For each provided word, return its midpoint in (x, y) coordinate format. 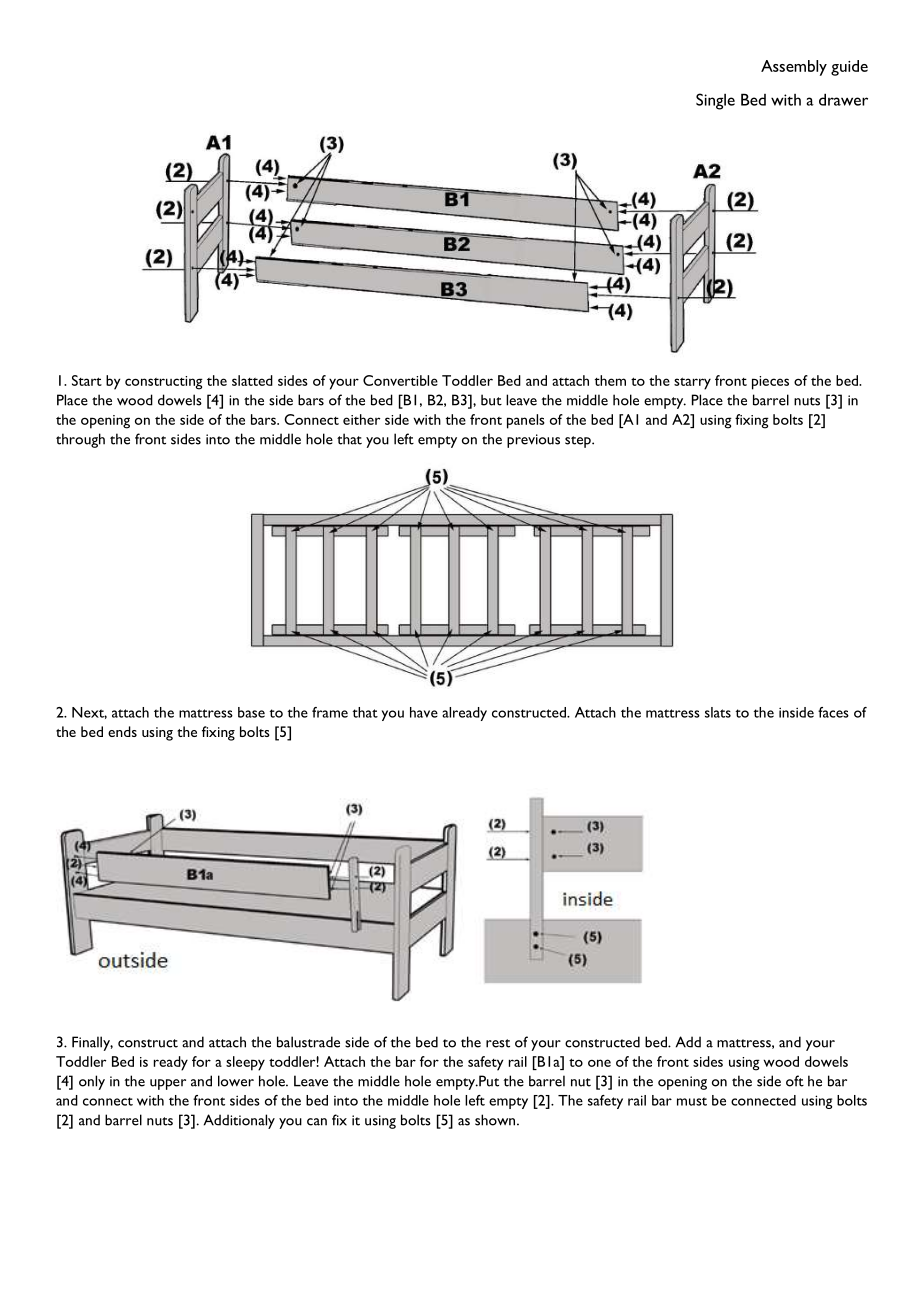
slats (718, 712)
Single (715, 101)
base (251, 712)
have (424, 712)
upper (168, 1084)
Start (87, 380)
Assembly (794, 68)
